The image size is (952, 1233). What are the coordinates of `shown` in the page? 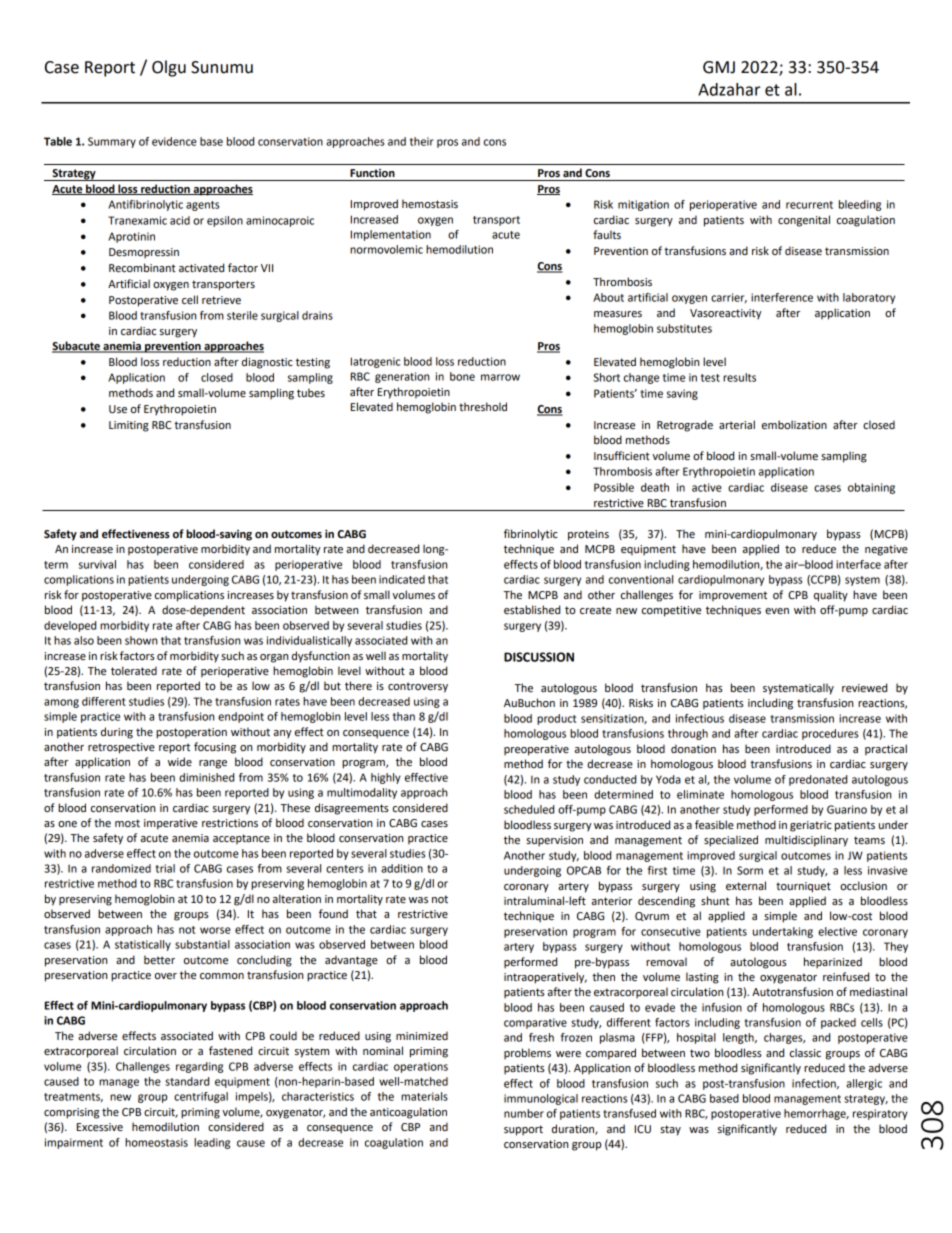 It's located at (141, 640).
